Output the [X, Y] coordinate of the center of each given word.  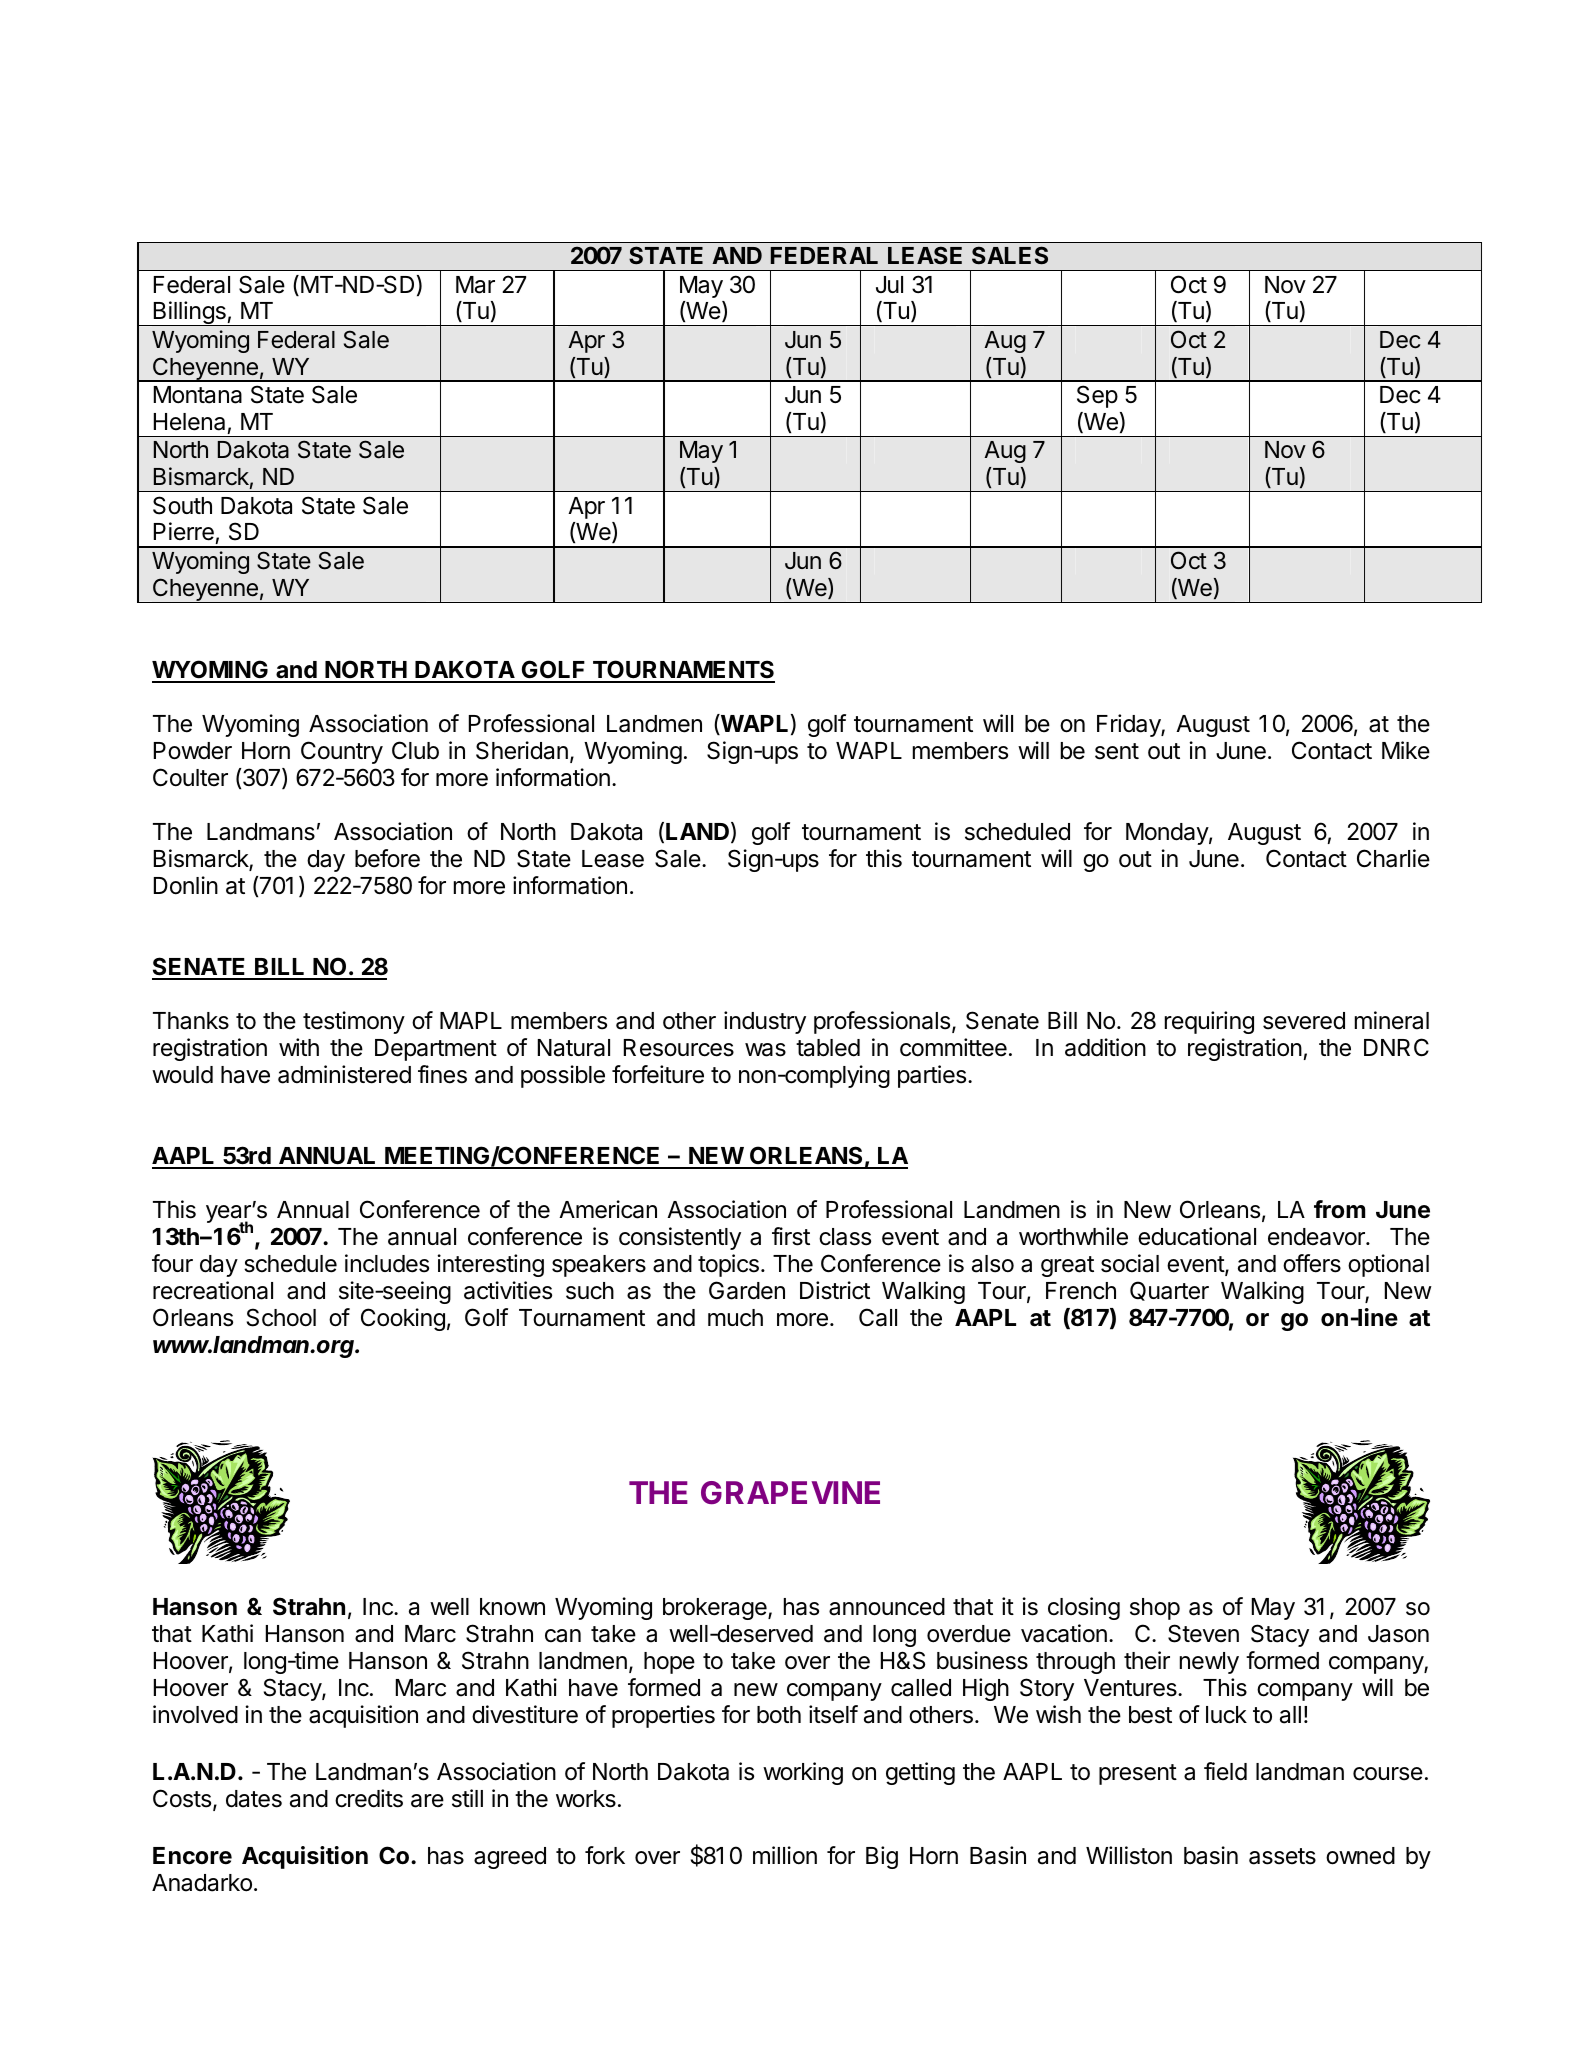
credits [369, 1798]
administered [344, 1074]
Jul [889, 284]
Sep [1097, 396]
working [803, 1773]
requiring [1209, 1022]
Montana [198, 395]
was [765, 1050]
